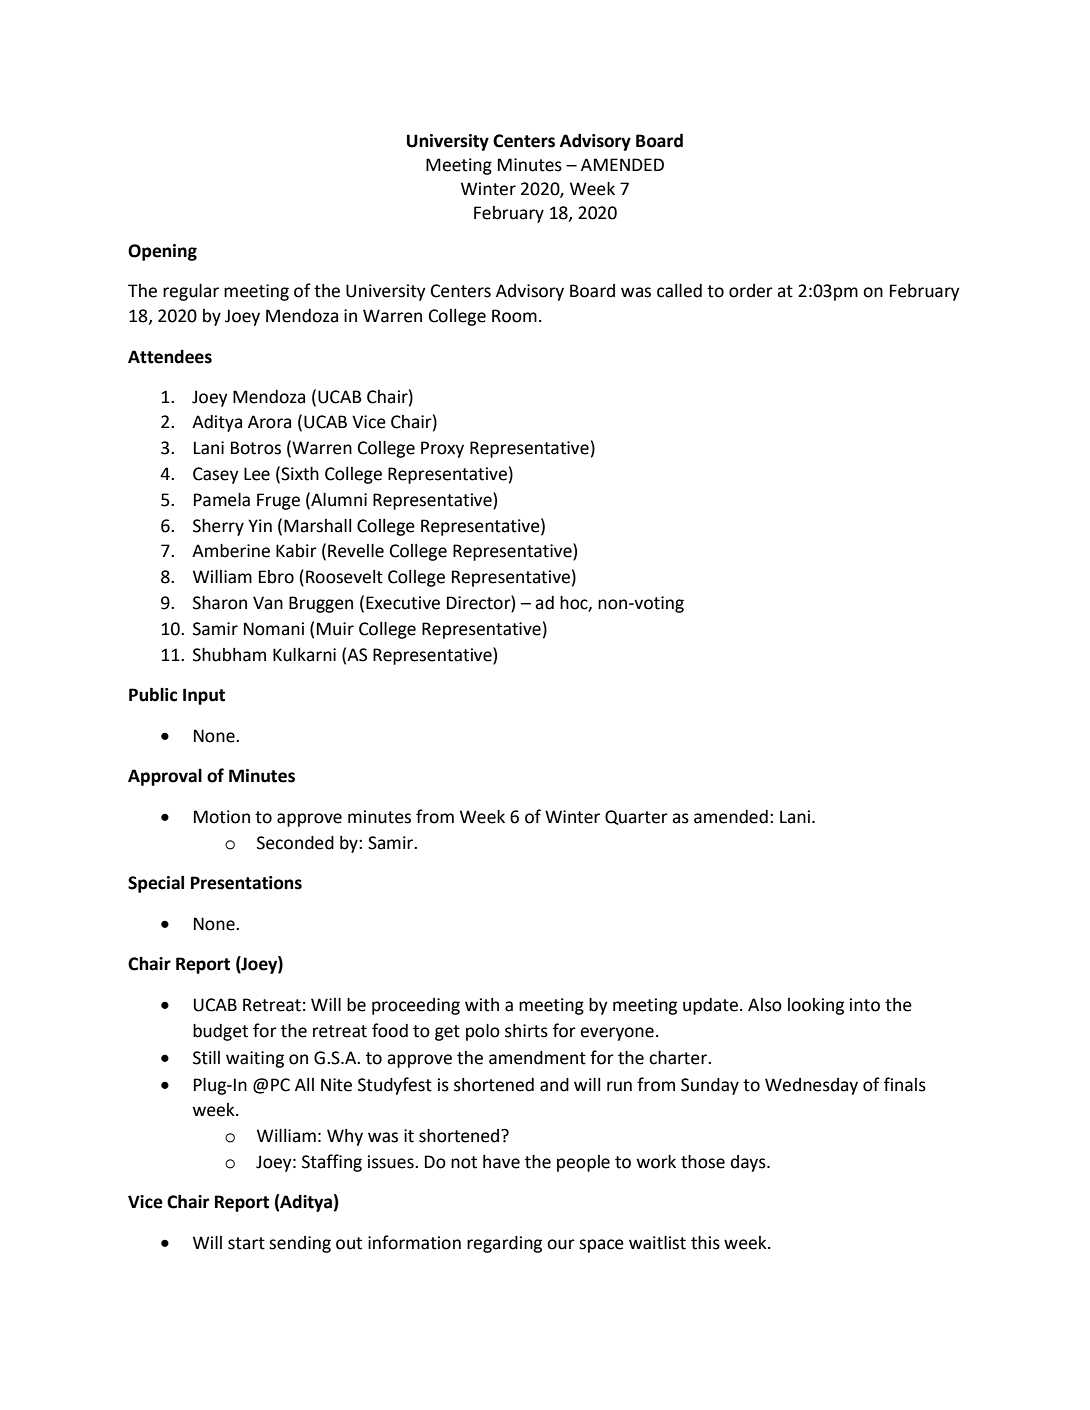 The image size is (1090, 1410). I want to click on Executive, so click(403, 603).
